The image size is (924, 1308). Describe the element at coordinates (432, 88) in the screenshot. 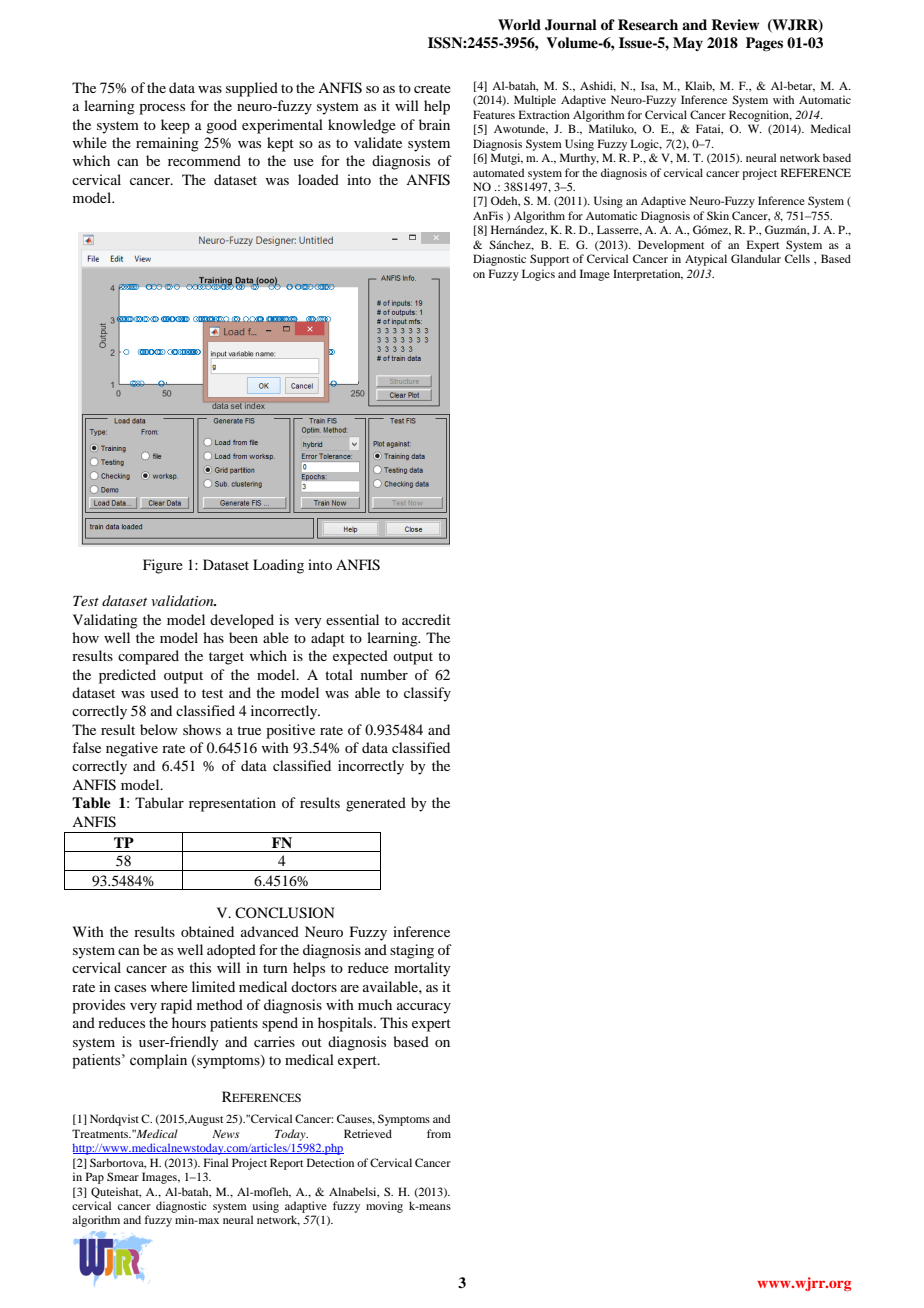

I see `create` at that location.
